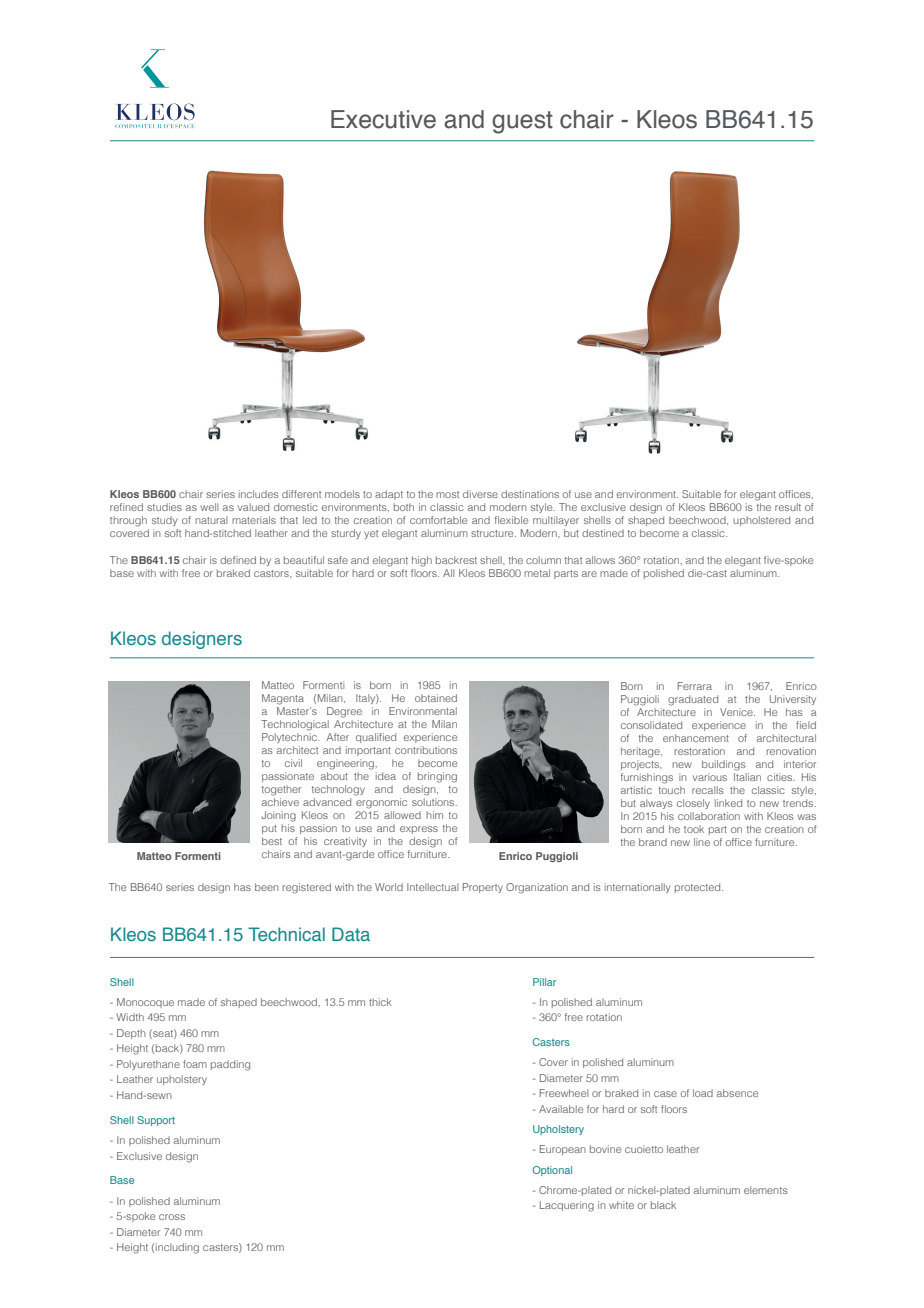 This page has height=1308, width=924. I want to click on Ferrara, so click(694, 686).
